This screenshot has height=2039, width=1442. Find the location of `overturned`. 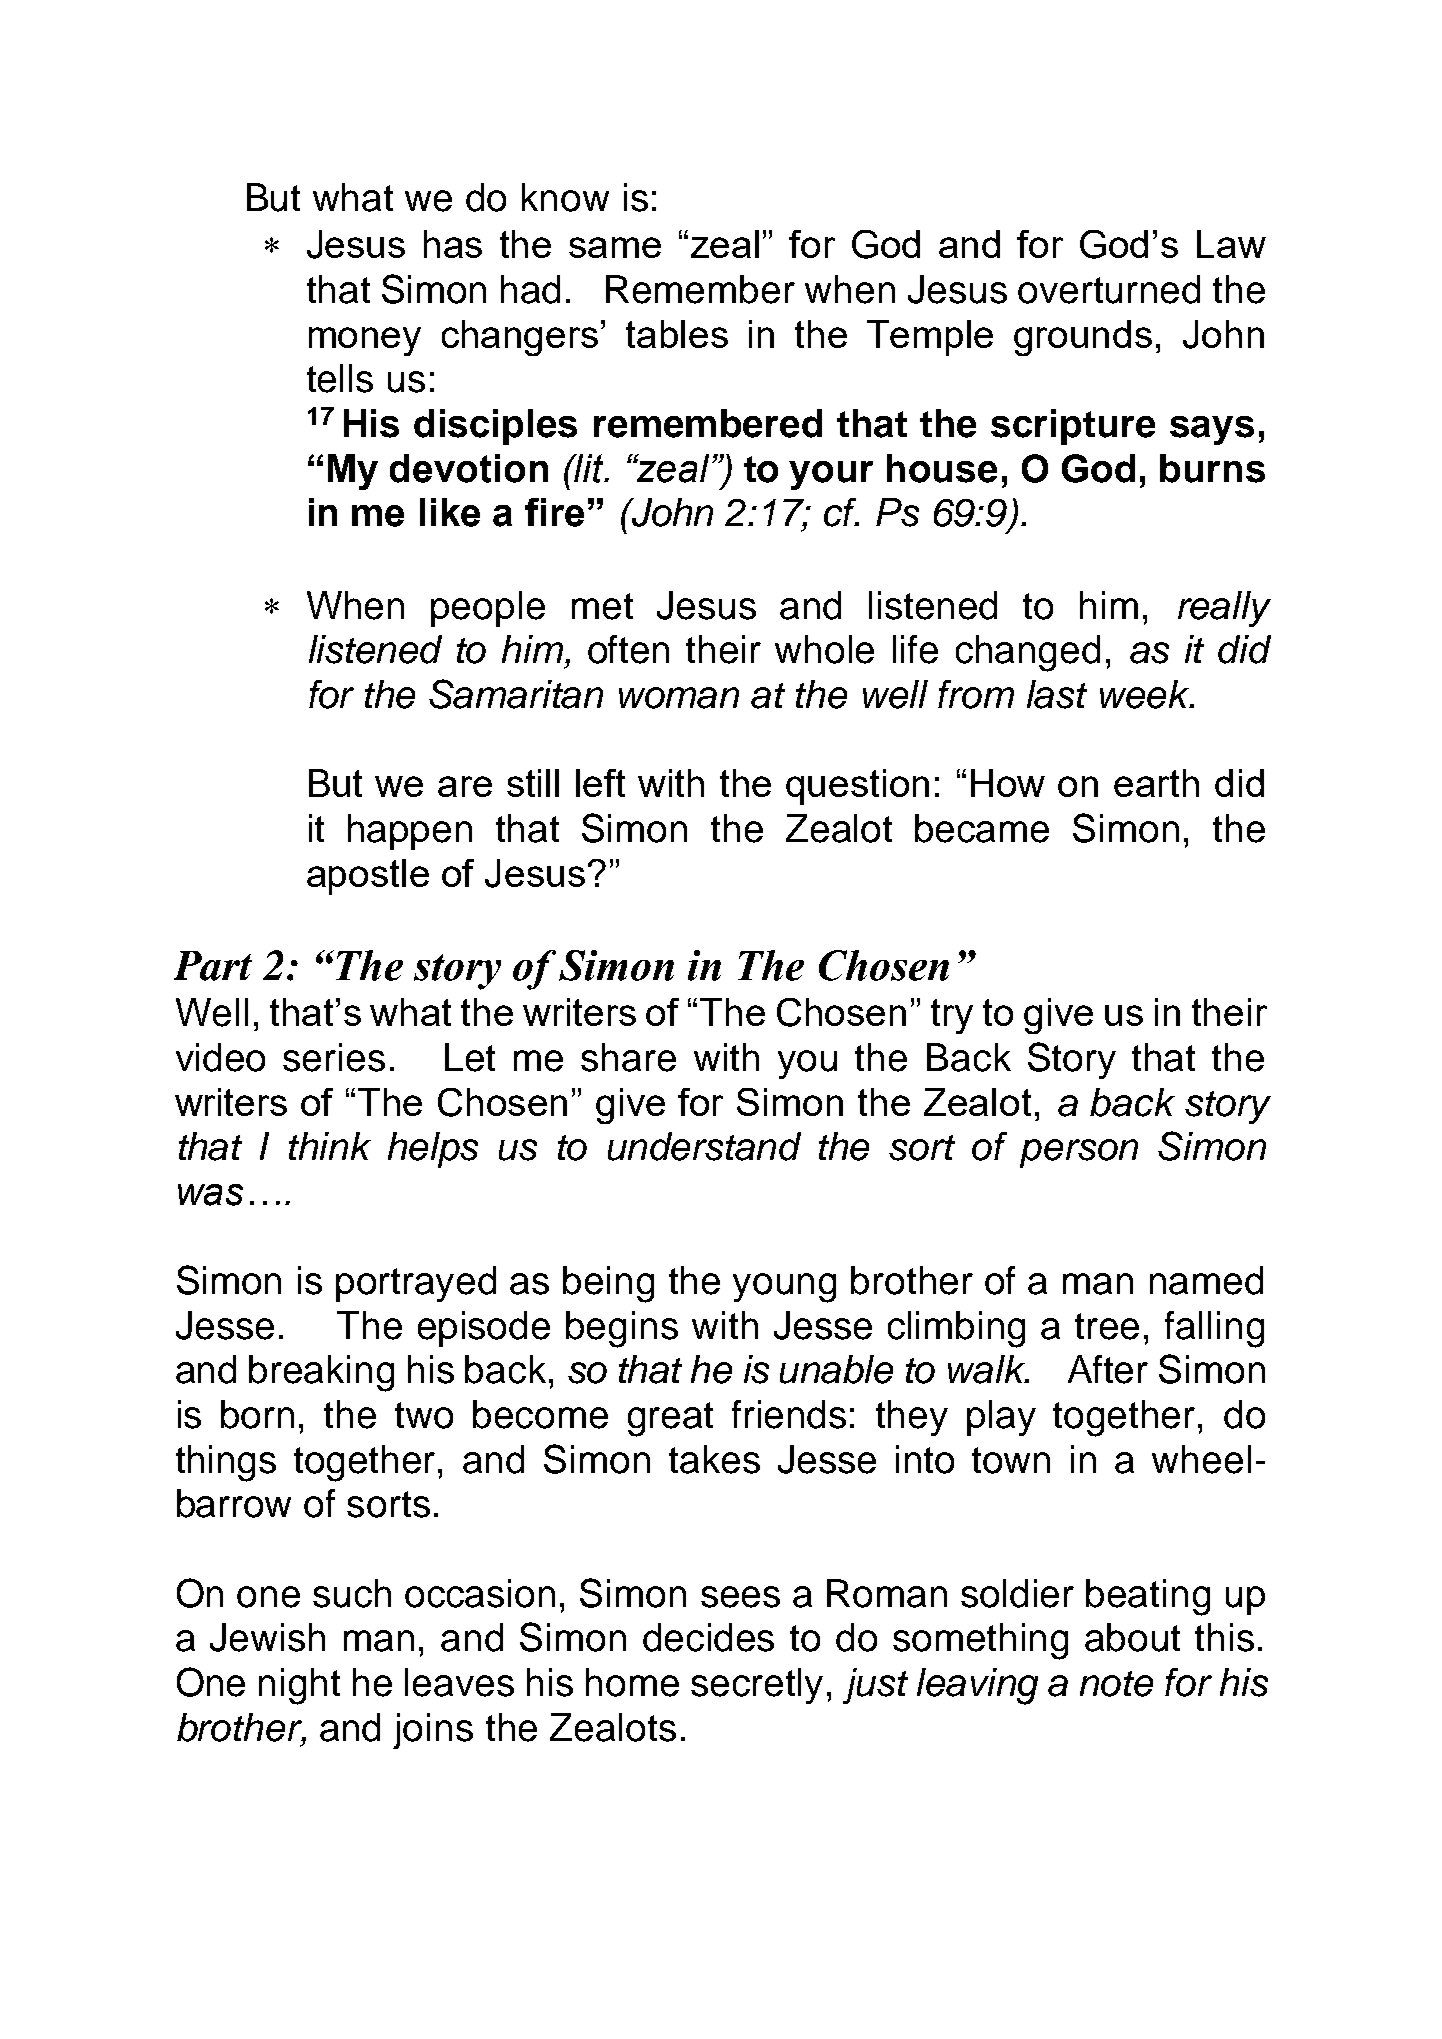

overturned is located at coordinates (1109, 289).
